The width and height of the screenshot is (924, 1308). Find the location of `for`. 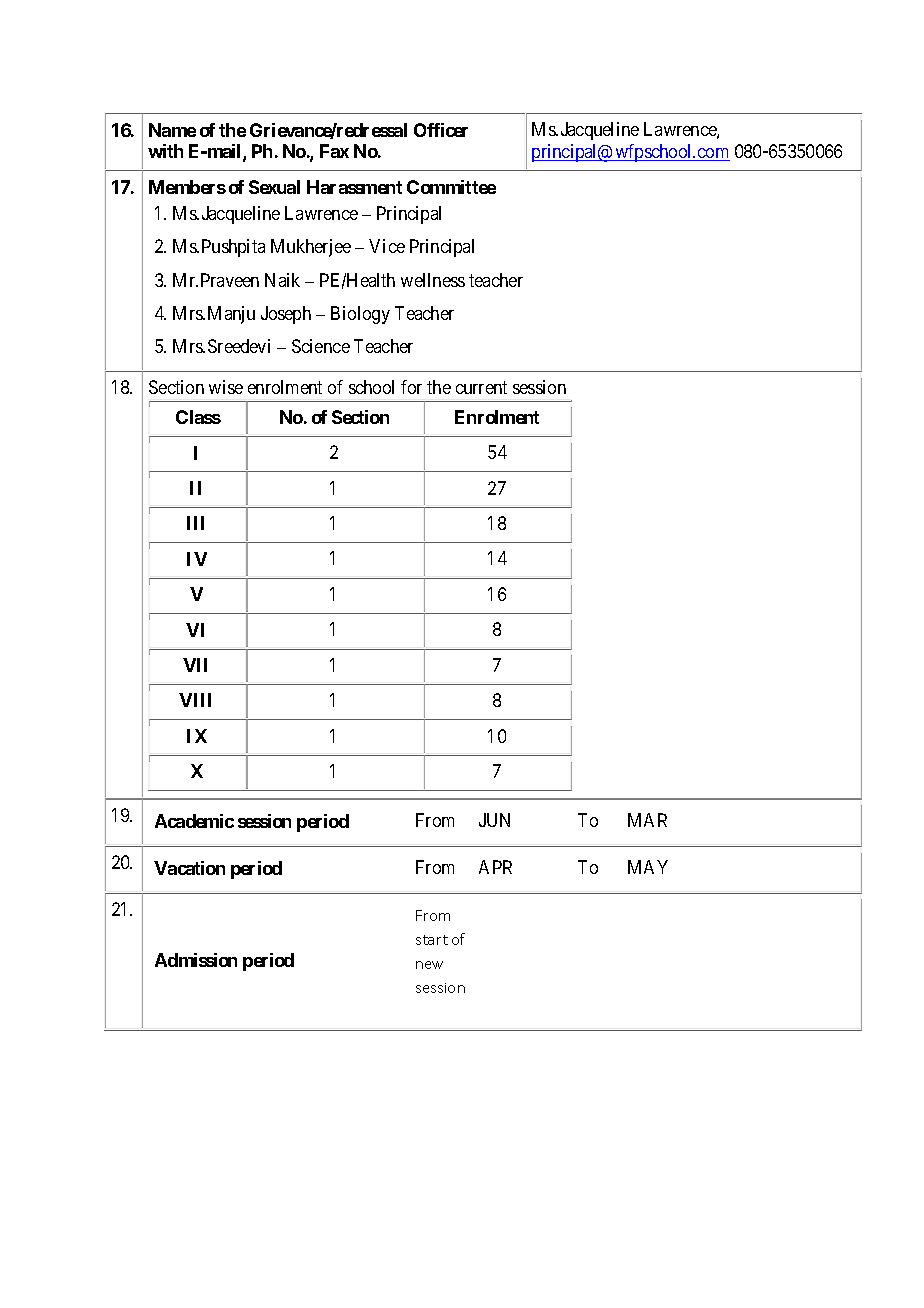

for is located at coordinates (411, 387).
